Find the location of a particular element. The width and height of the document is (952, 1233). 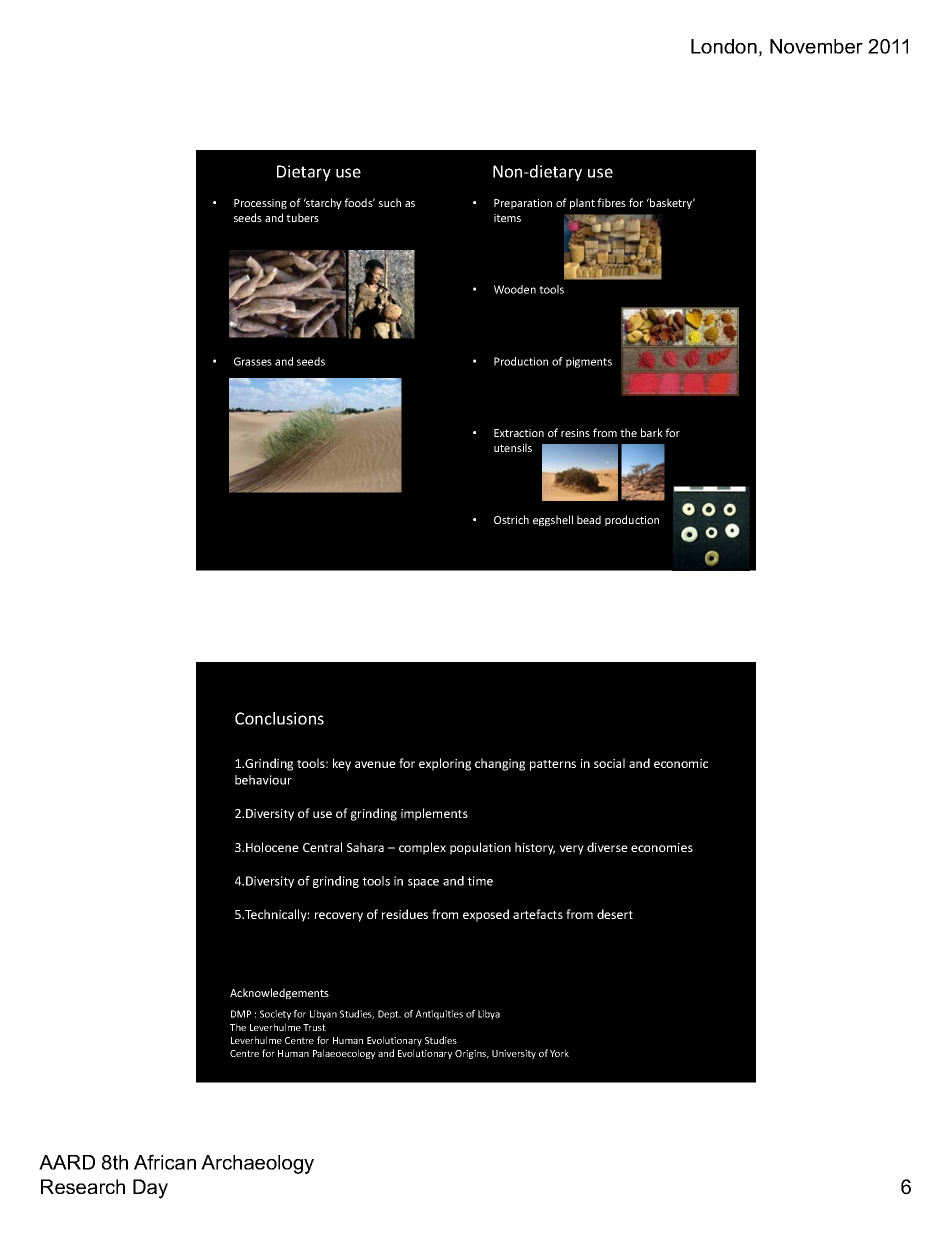

Wooden is located at coordinates (515, 289).
